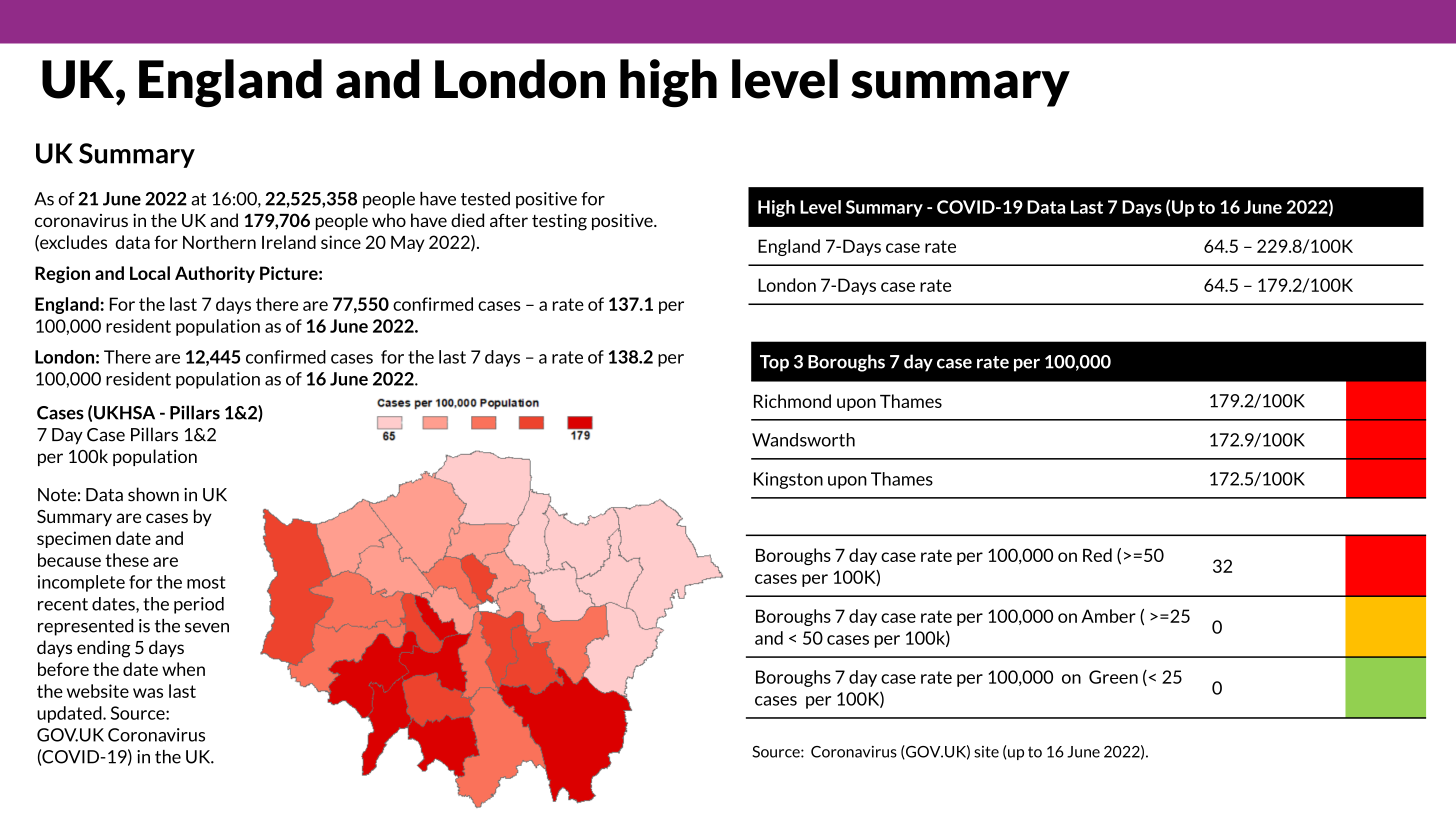  Describe the element at coordinates (788, 480) in the screenshot. I see `Kingston` at that location.
